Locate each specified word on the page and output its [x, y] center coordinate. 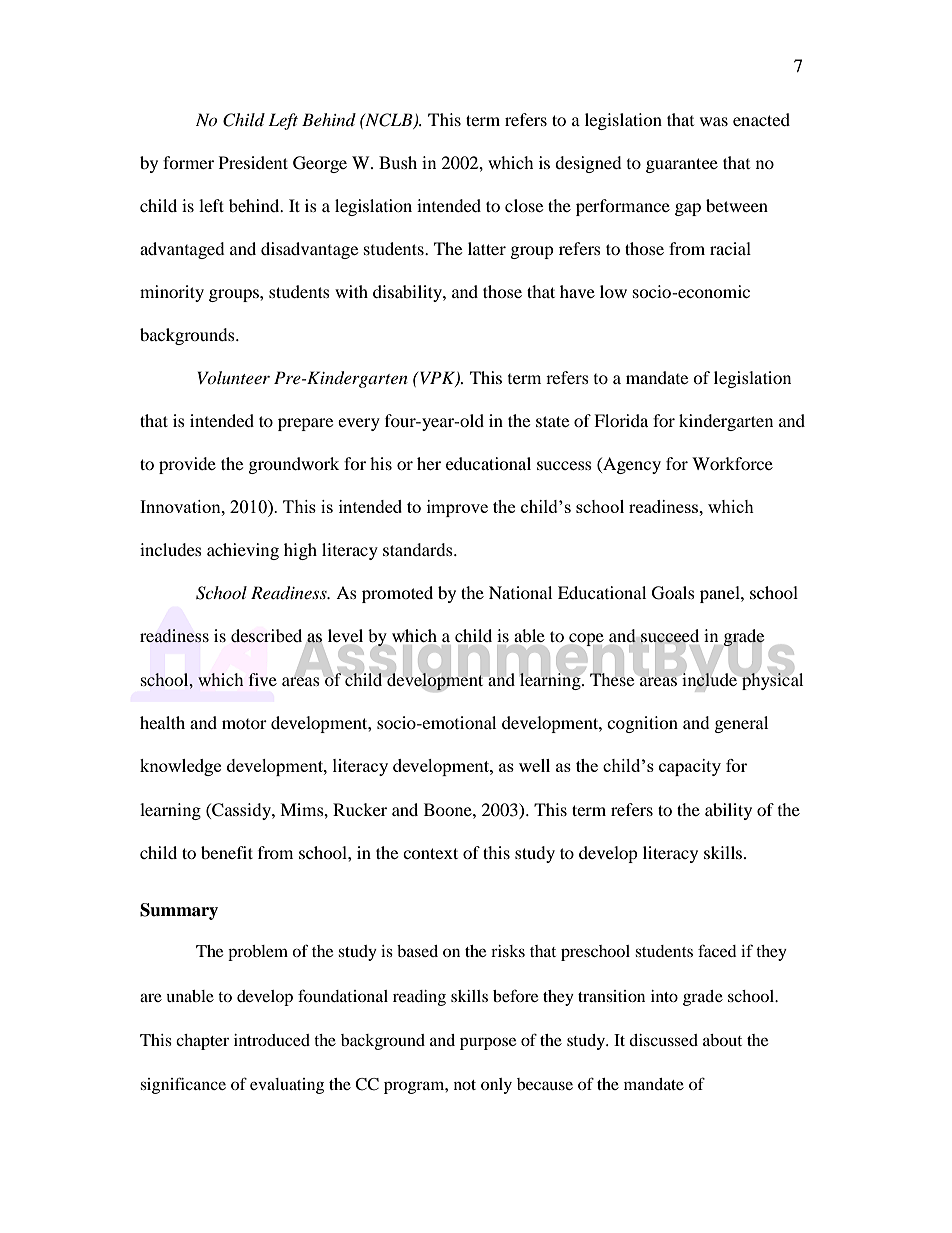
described [266, 635]
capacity [690, 767]
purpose [488, 1043]
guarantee [682, 165]
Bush [398, 162]
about [722, 1040]
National [520, 592]
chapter [202, 1042]
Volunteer [234, 377]
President [253, 162]
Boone [449, 809]
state [552, 421]
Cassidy [241, 811]
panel [721, 594]
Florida [621, 420]
